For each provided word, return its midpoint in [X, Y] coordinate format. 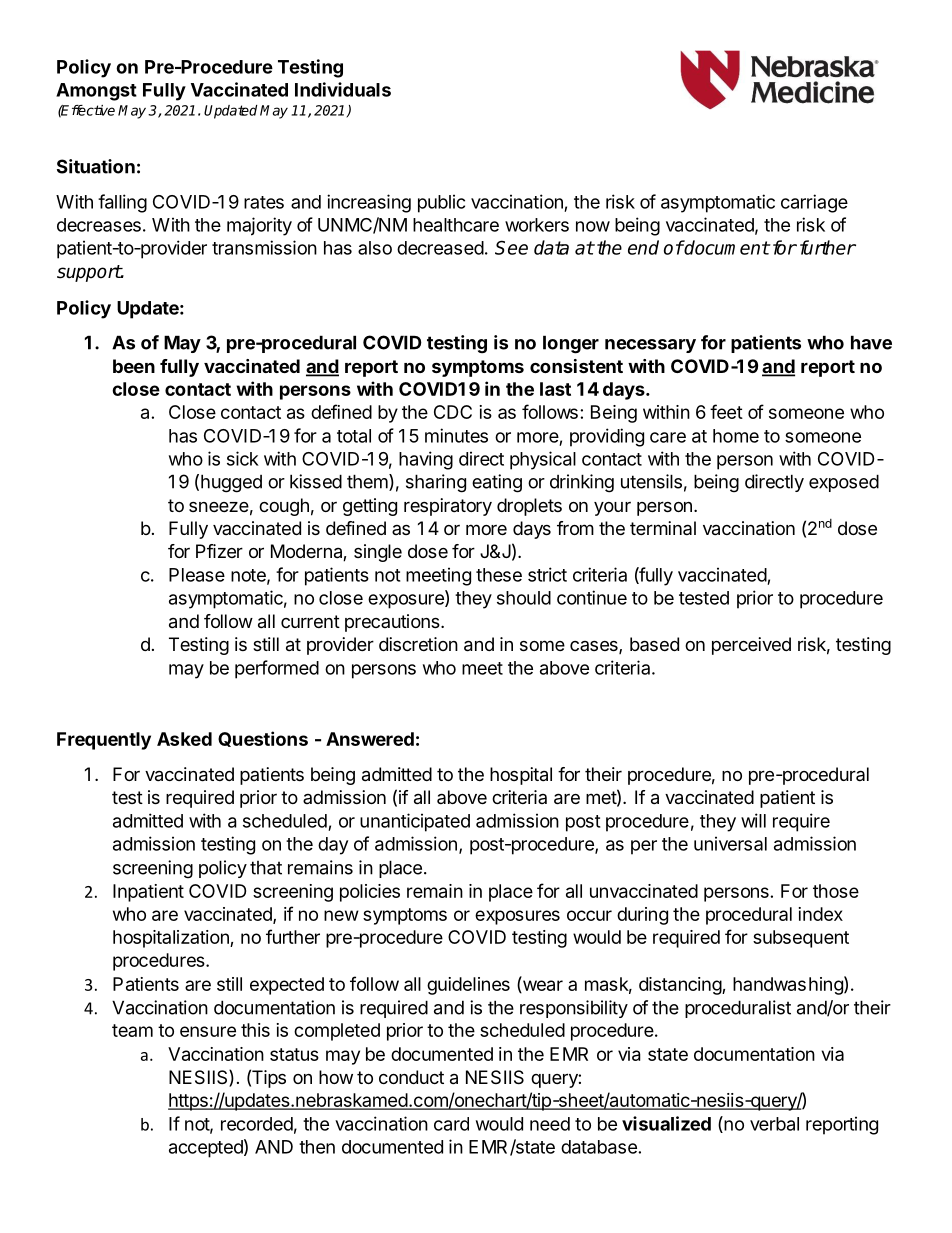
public [441, 203]
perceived [751, 646]
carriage [814, 203]
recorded [257, 1124]
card [451, 1124]
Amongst [96, 92]
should [524, 598]
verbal [774, 1124]
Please [197, 575]
